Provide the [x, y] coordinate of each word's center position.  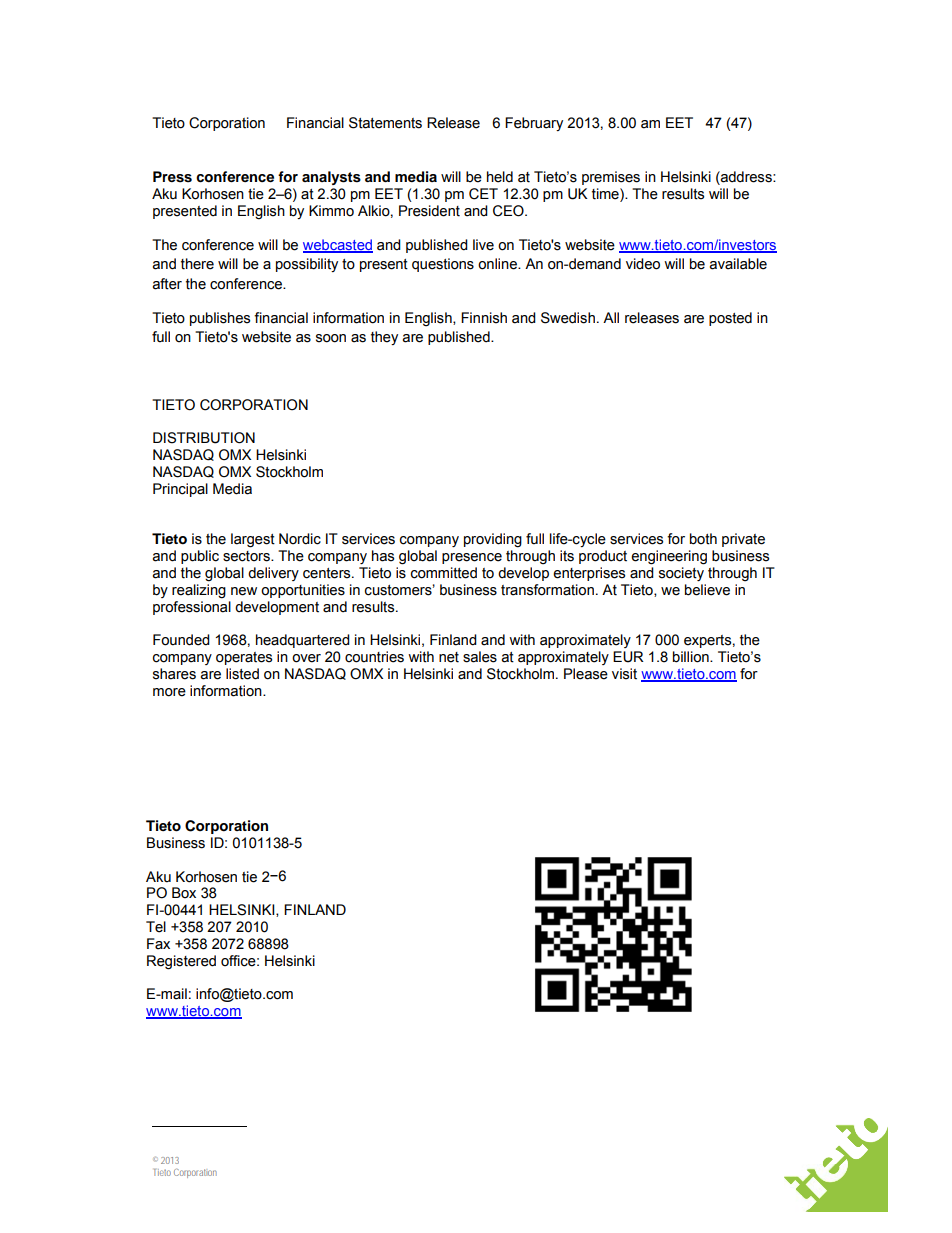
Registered [181, 962]
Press [172, 177]
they [384, 338]
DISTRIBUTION [204, 438]
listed [242, 674]
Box [184, 893]
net [449, 657]
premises [611, 178]
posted [730, 319]
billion [692, 657]
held [500, 177]
